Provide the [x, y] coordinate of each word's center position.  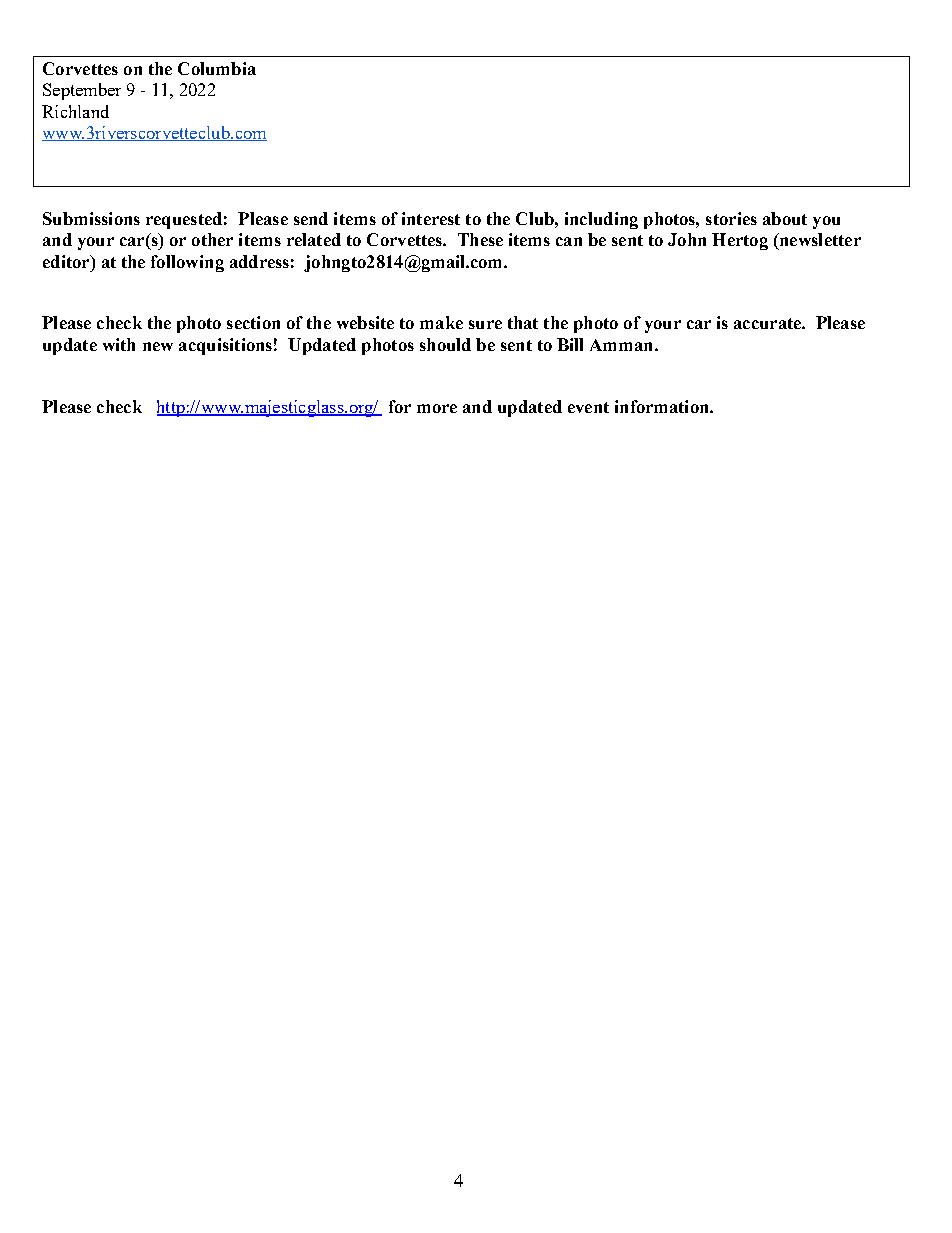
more [437, 408]
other [212, 239]
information [663, 406]
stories [731, 218]
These [480, 239]
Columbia [217, 68]
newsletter [819, 241]
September [82, 91]
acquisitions [225, 346]
